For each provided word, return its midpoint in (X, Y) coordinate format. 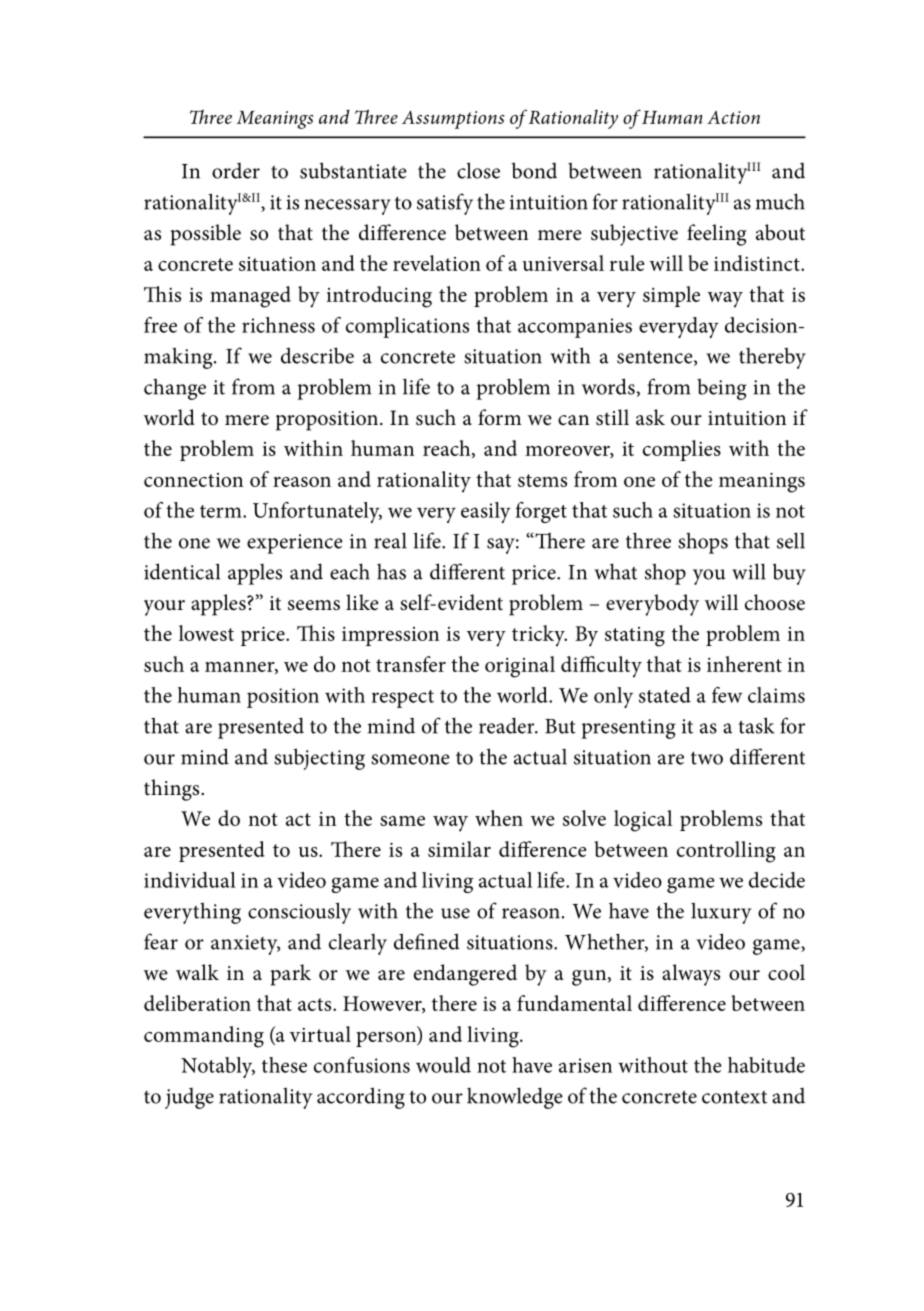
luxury (721, 913)
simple (671, 296)
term (222, 511)
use (455, 913)
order (236, 171)
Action (733, 117)
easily (486, 512)
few (727, 695)
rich (259, 325)
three (648, 540)
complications (407, 327)
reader (508, 725)
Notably (218, 1067)
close (478, 170)
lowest (206, 633)
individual (190, 880)
